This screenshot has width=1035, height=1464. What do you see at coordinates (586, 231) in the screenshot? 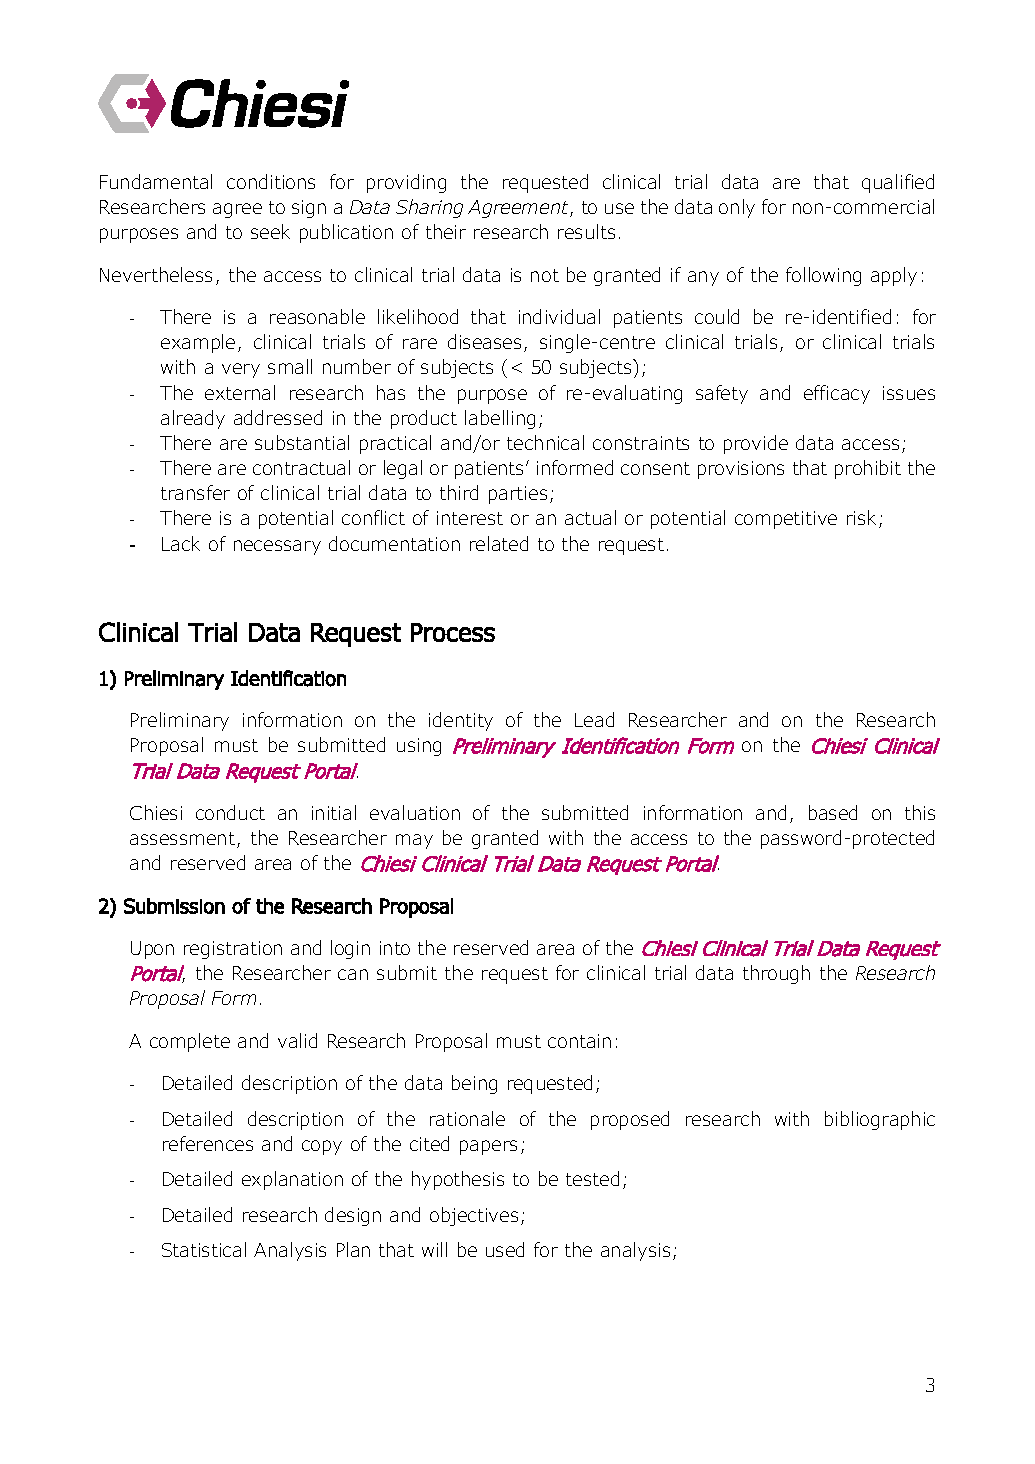
I see `results` at bounding box center [586, 231].
